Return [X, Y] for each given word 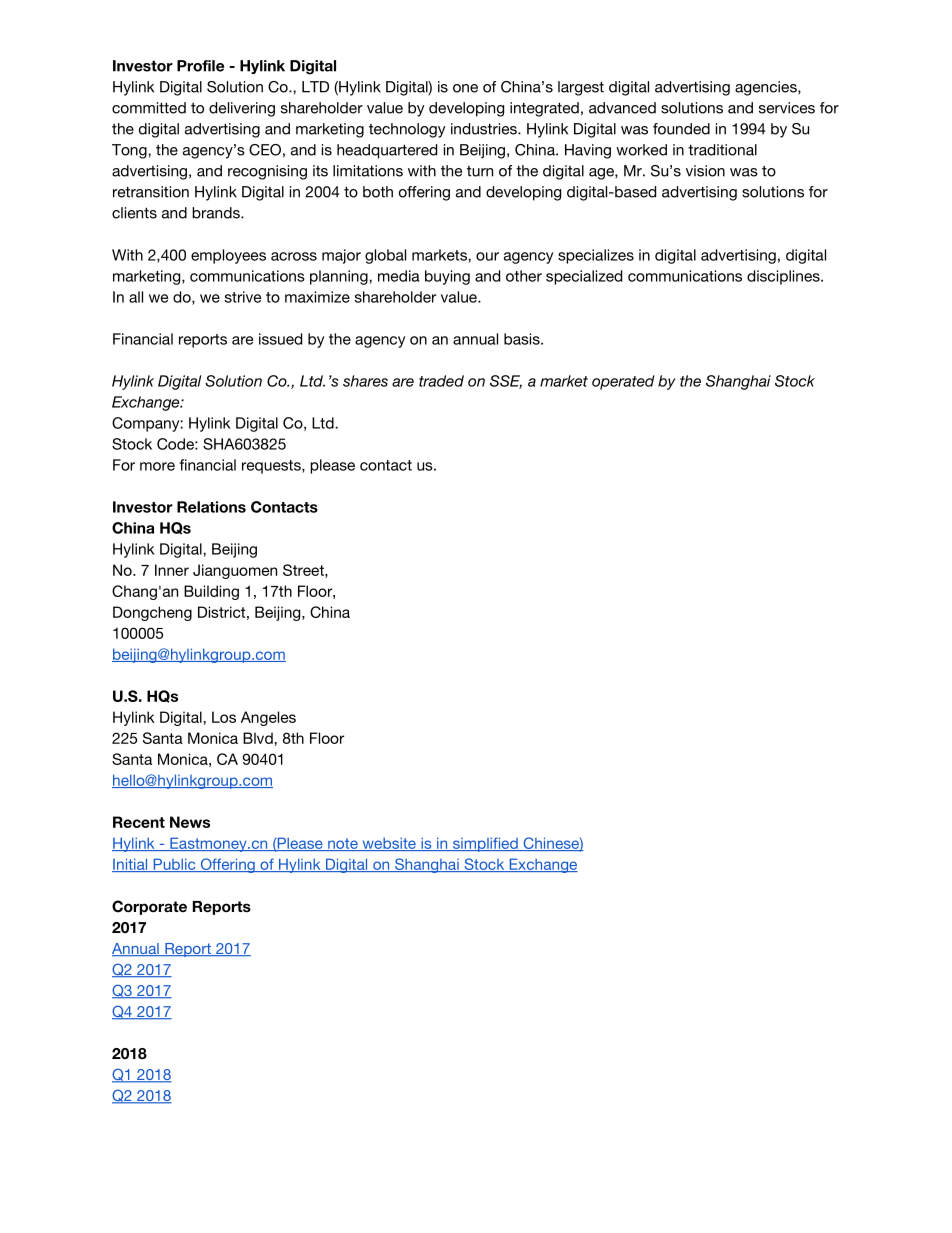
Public [174, 865]
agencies [767, 88]
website [389, 844]
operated [623, 382]
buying [447, 277]
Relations [211, 507]
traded [441, 381]
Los [224, 717]
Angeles [268, 718]
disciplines [784, 277]
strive [243, 297]
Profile [200, 66]
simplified [485, 844]
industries [485, 129]
